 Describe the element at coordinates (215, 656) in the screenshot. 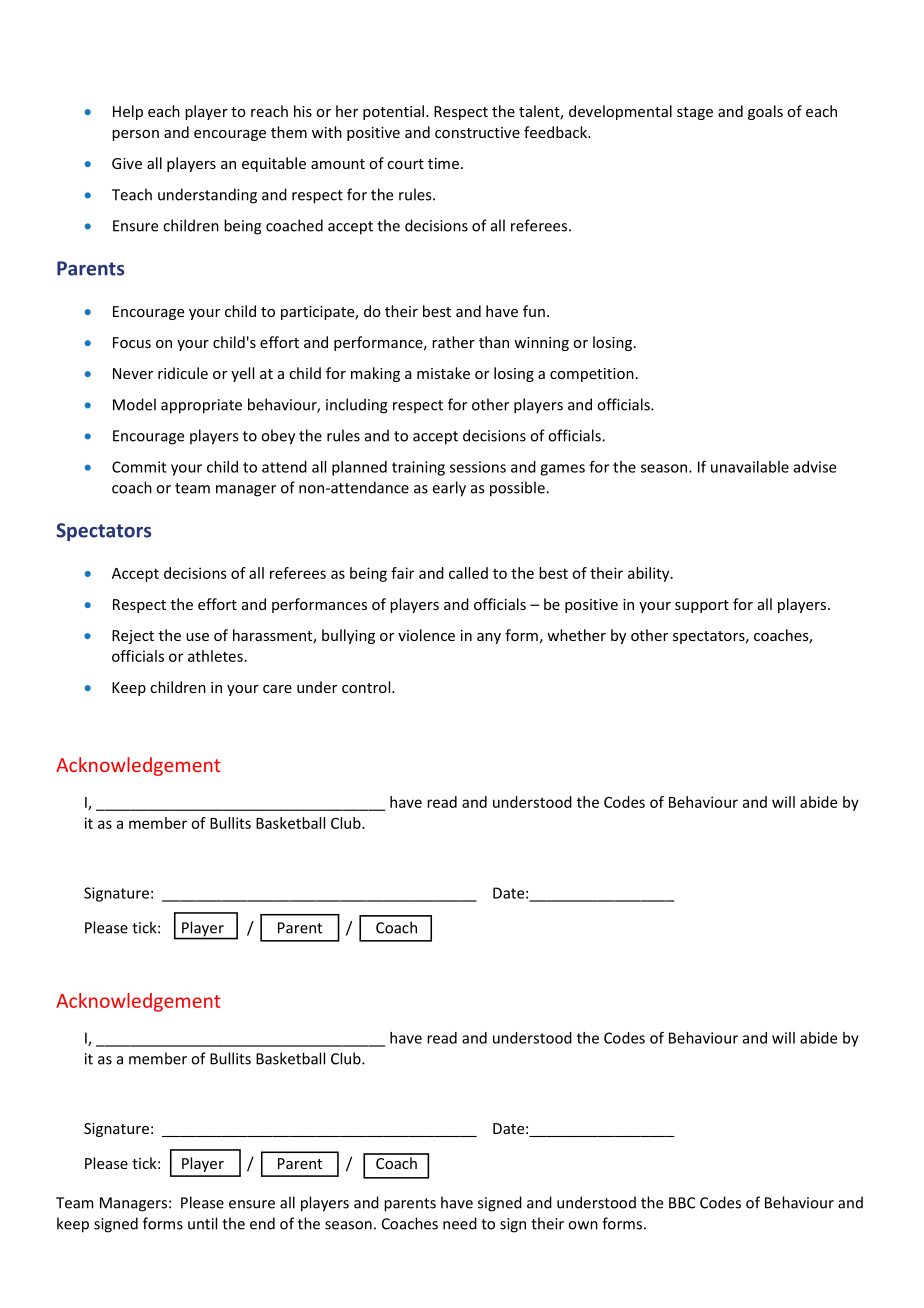

I see `athletes` at that location.
